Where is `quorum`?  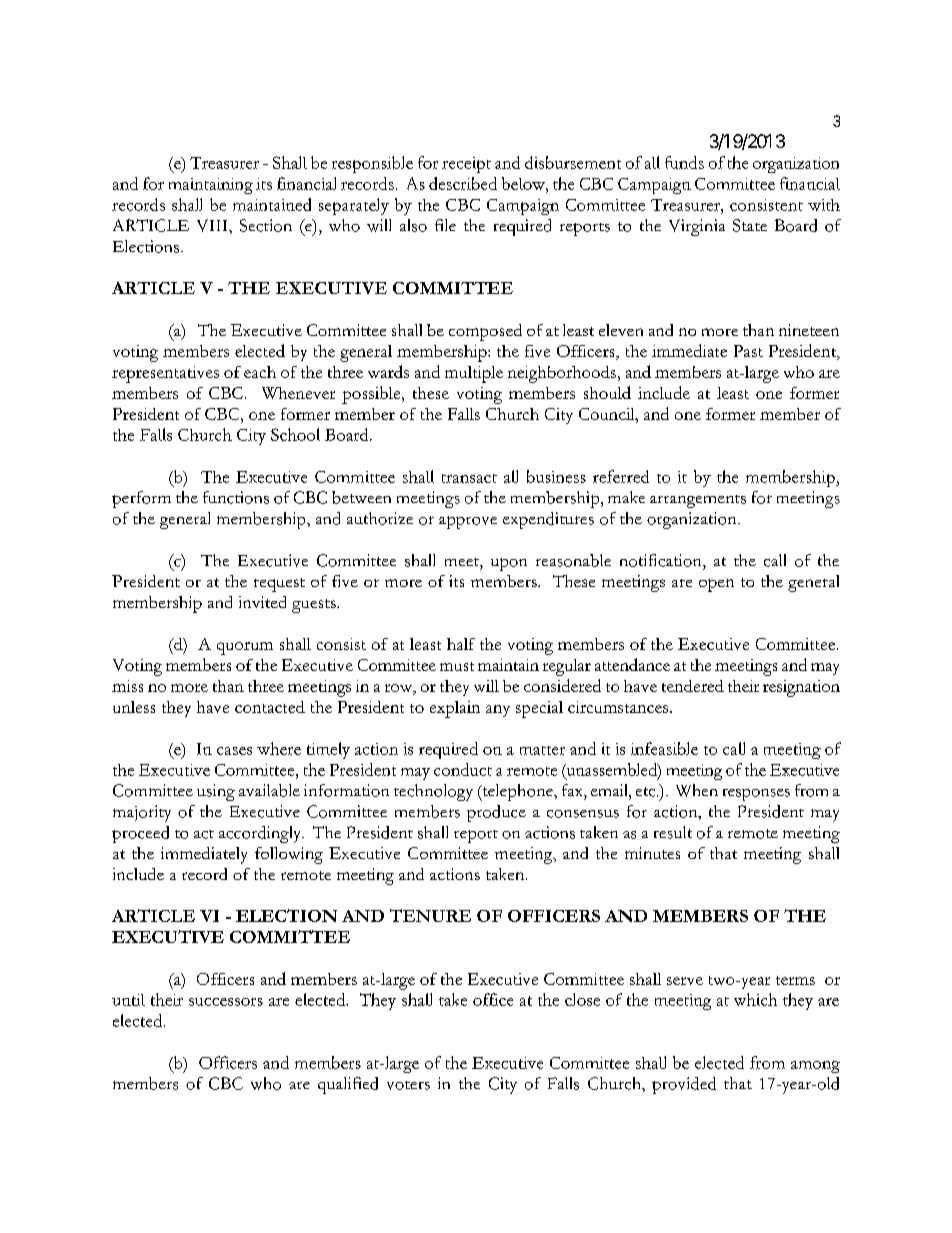
quorum is located at coordinates (245, 648).
